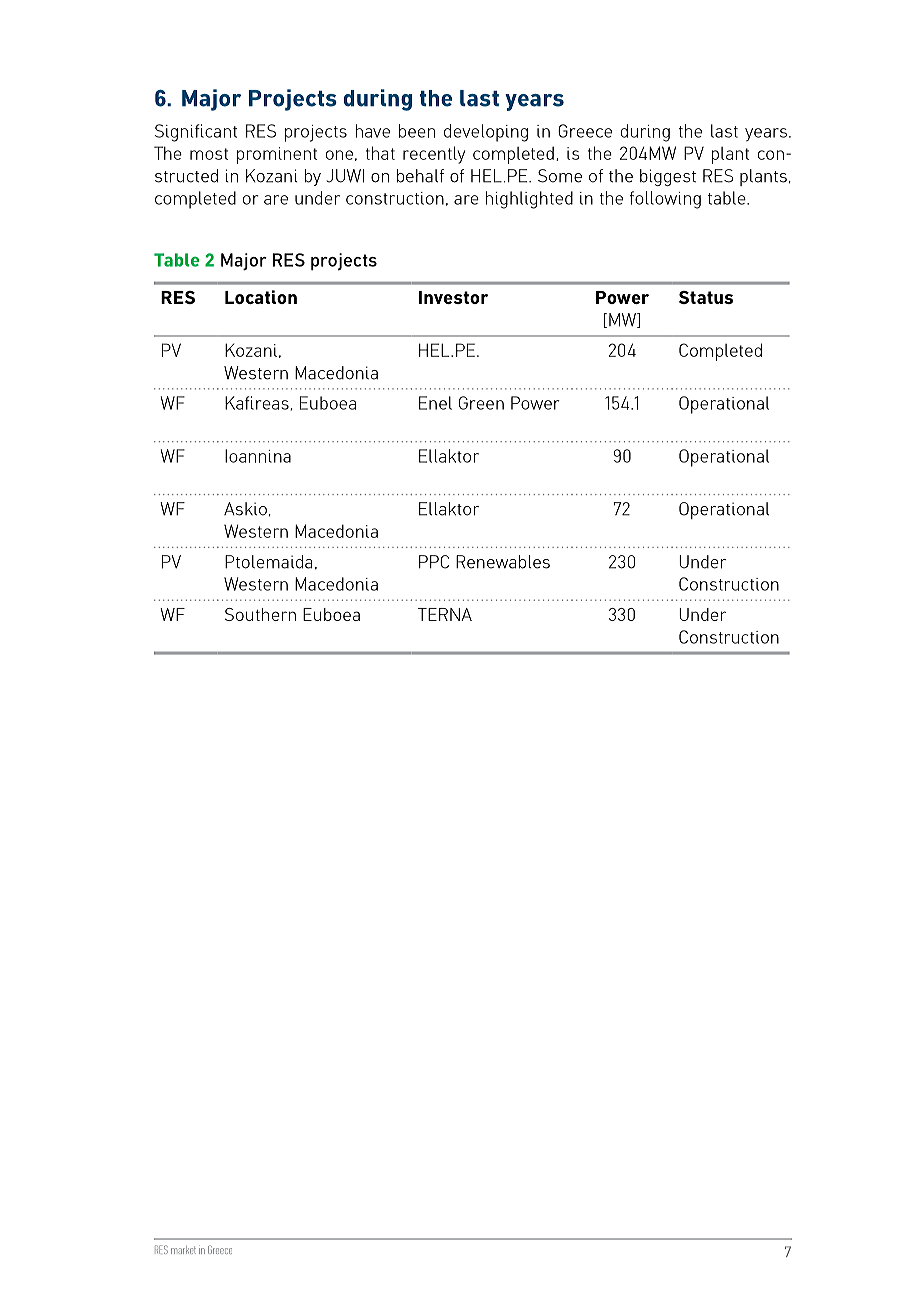  Describe the element at coordinates (481, 403) in the screenshot. I see `Green` at that location.
